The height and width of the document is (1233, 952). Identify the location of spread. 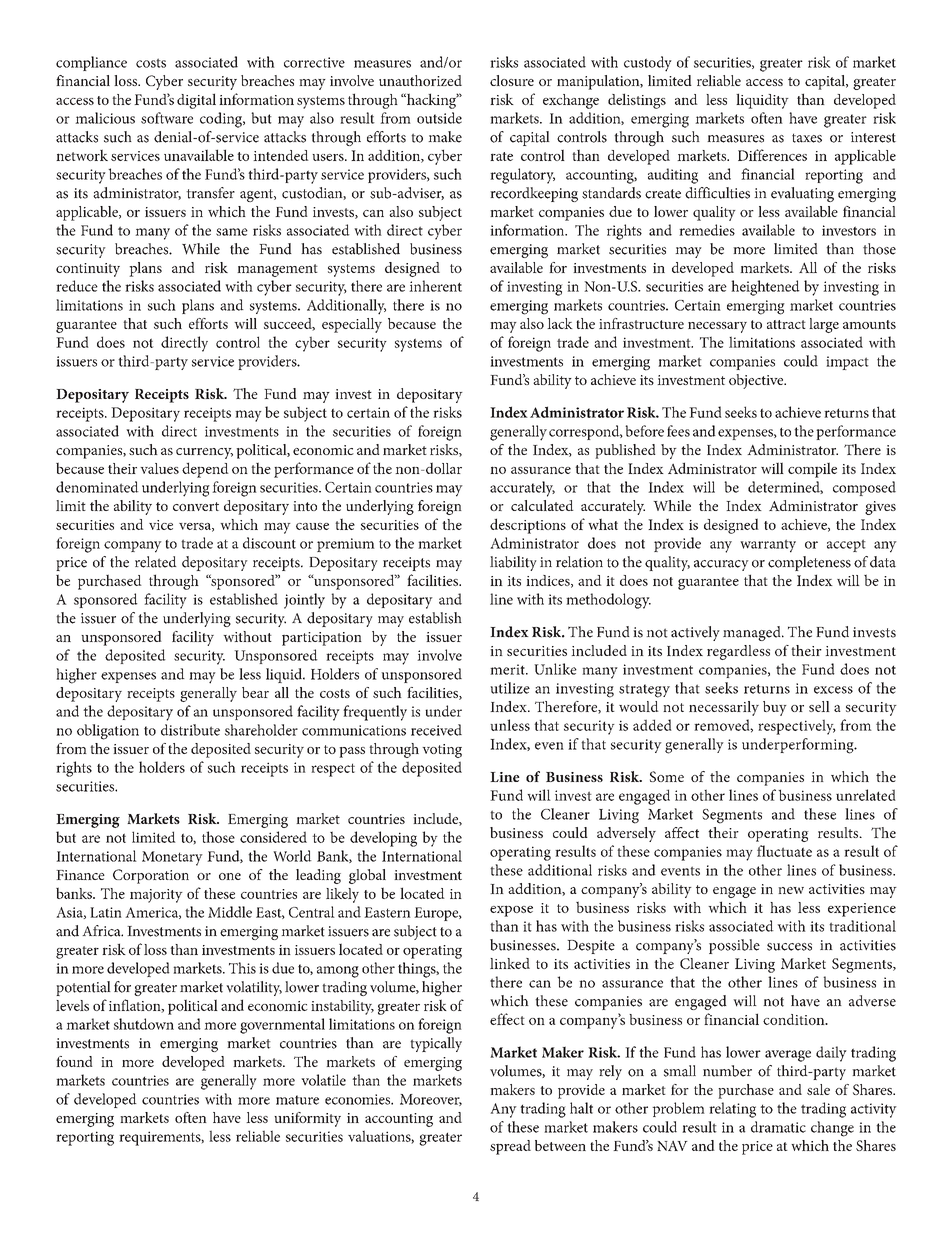
(510, 1147).
